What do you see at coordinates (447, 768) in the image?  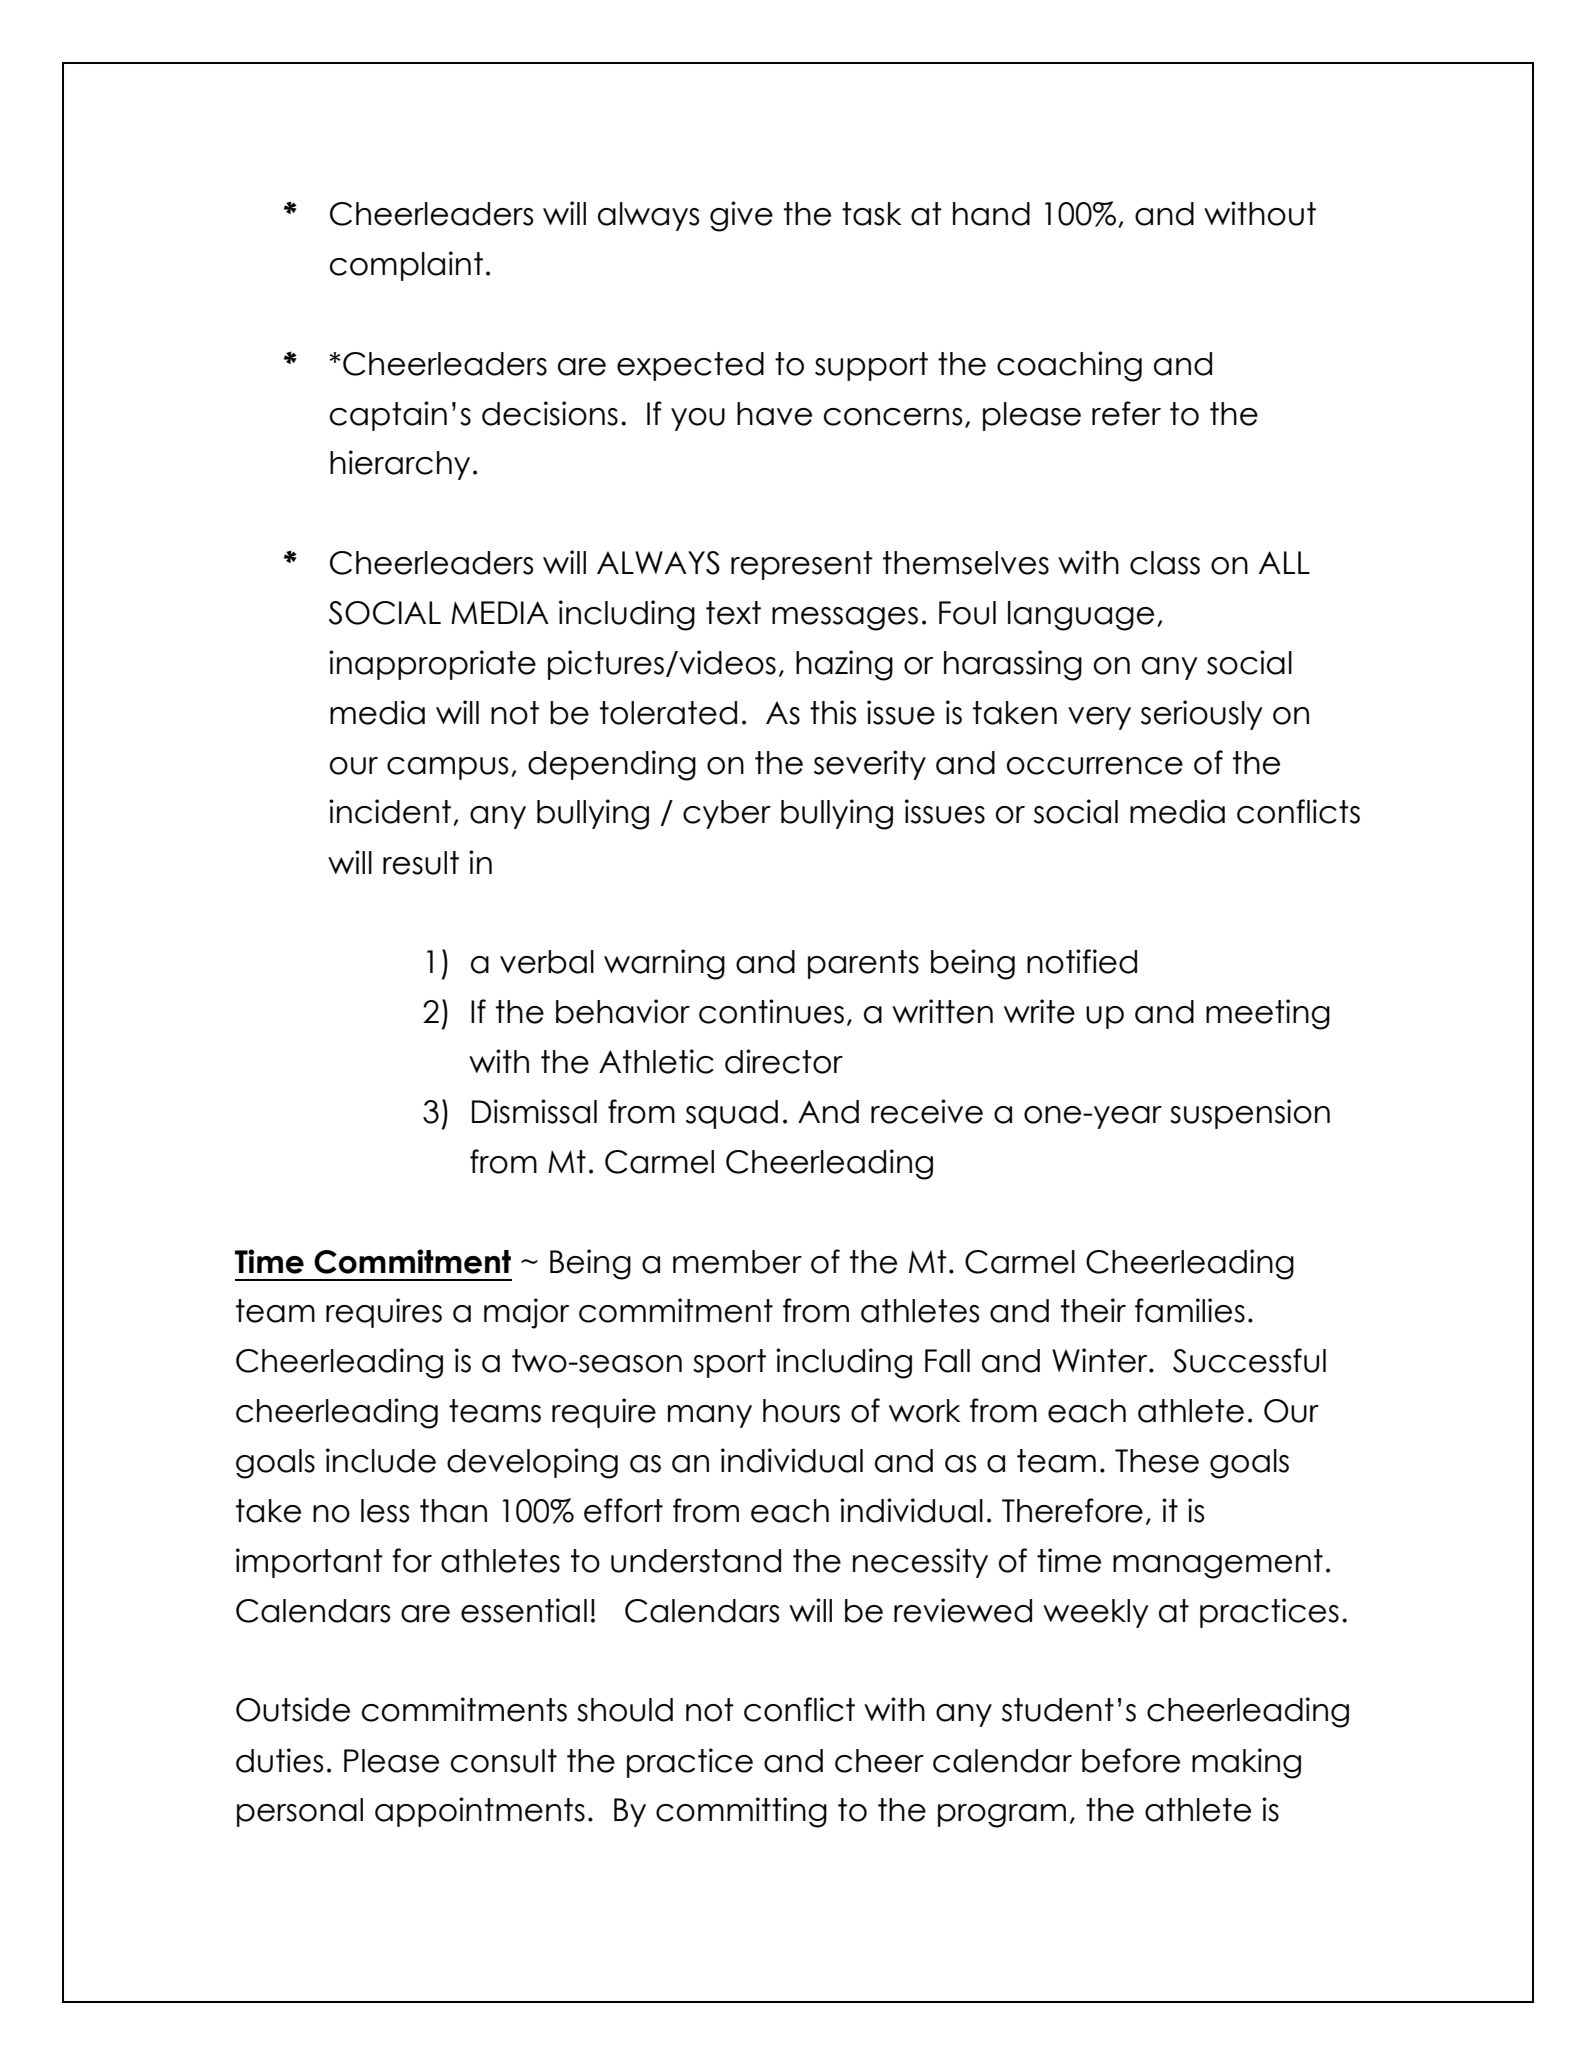 I see `campus` at bounding box center [447, 768].
